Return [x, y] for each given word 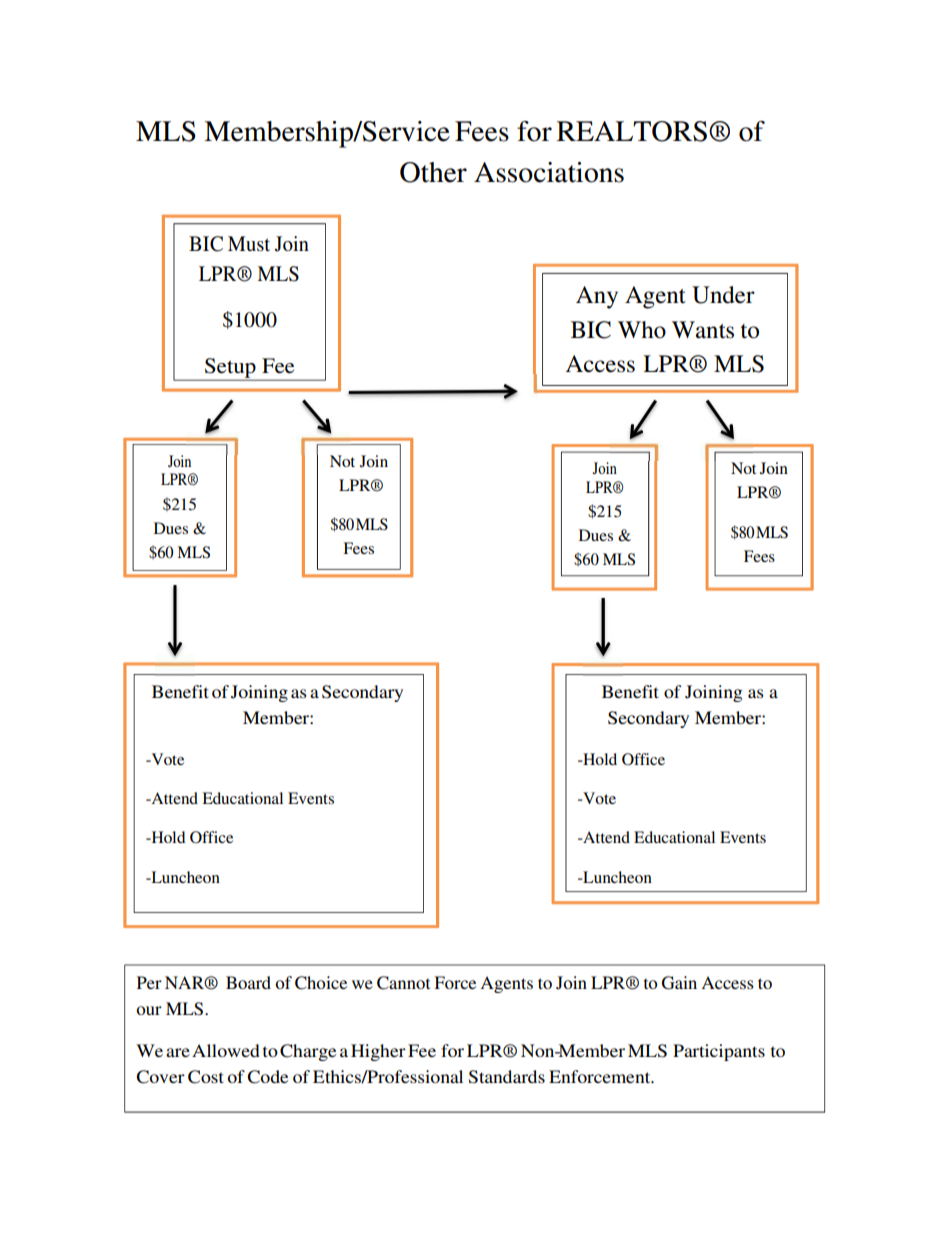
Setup [230, 369]
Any [597, 297]
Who [642, 330]
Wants [703, 330]
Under [723, 295]
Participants [719, 1052]
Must [249, 244]
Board [248, 982]
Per [149, 982]
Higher [378, 1052]
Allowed [226, 1050]
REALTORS [632, 131]
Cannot [403, 983]
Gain [679, 983]
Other [433, 172]
